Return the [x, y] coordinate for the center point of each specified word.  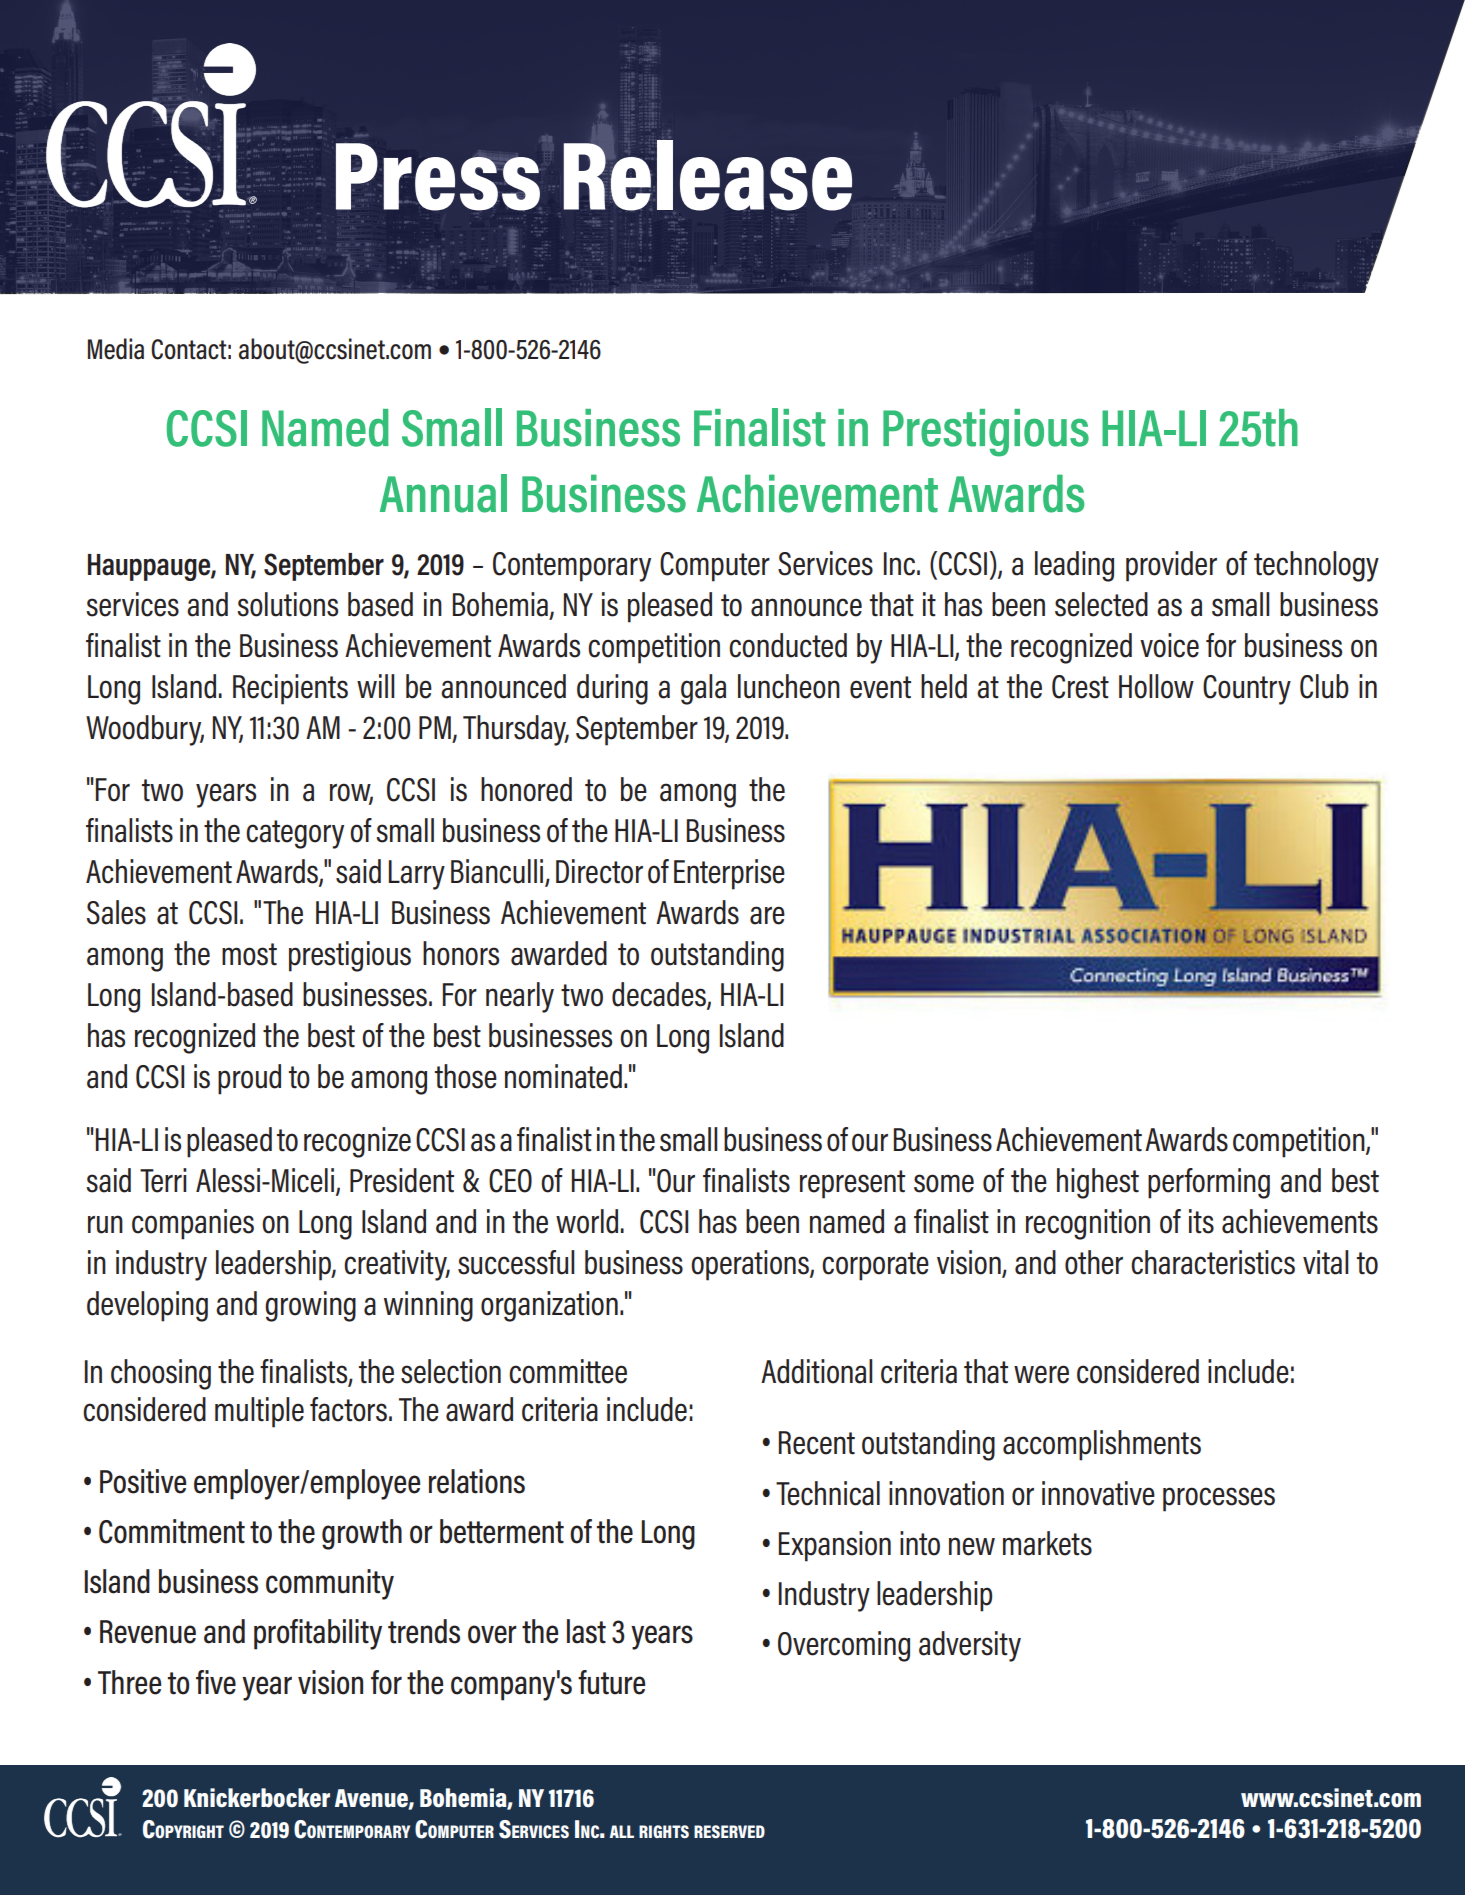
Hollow [1156, 686]
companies [193, 1224]
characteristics [1213, 1262]
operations [751, 1265]
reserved [729, 1831]
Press [438, 177]
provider [1171, 566]
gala [703, 689]
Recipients [290, 689]
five [216, 1682]
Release [708, 175]
